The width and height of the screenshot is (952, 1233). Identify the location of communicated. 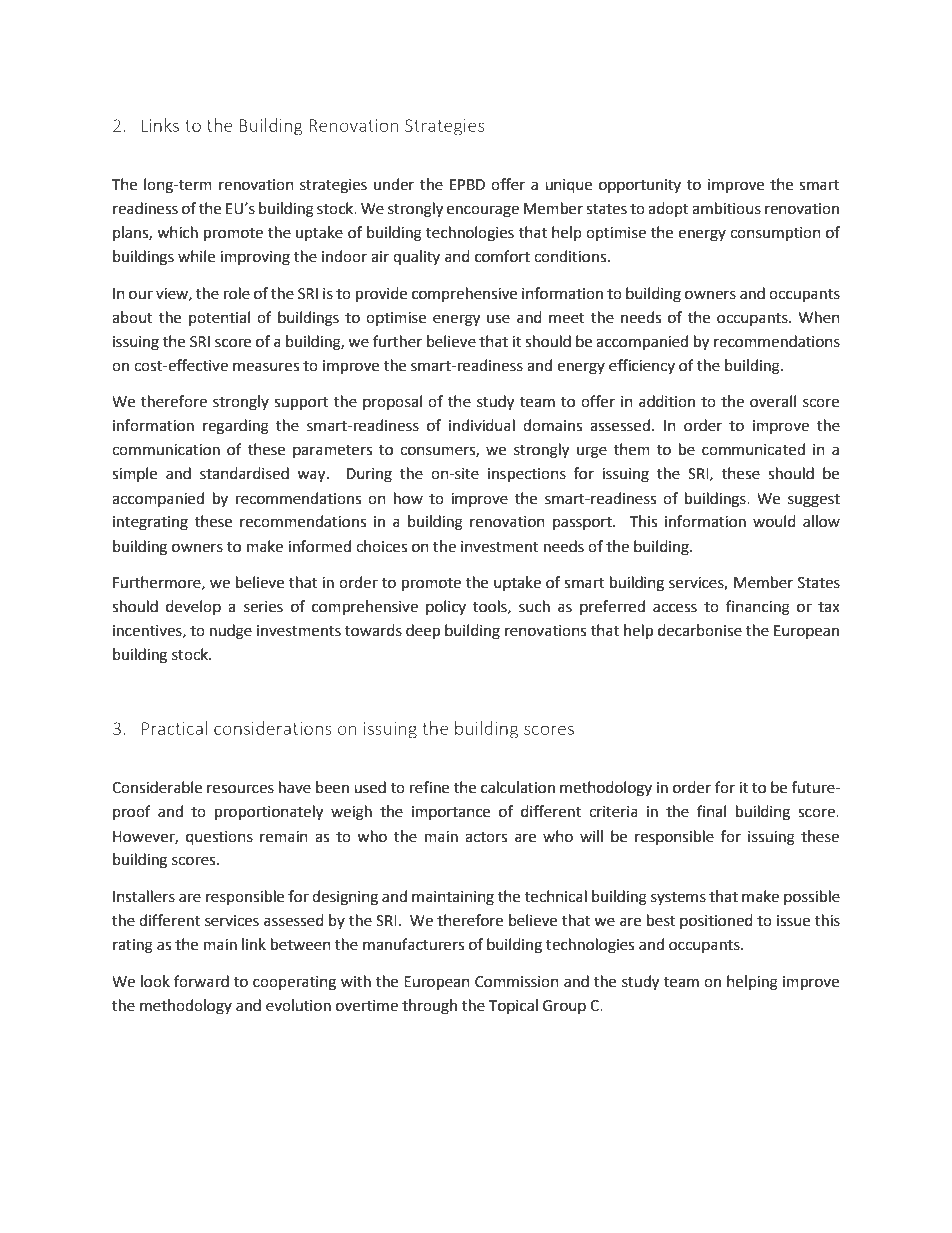
(753, 449).
